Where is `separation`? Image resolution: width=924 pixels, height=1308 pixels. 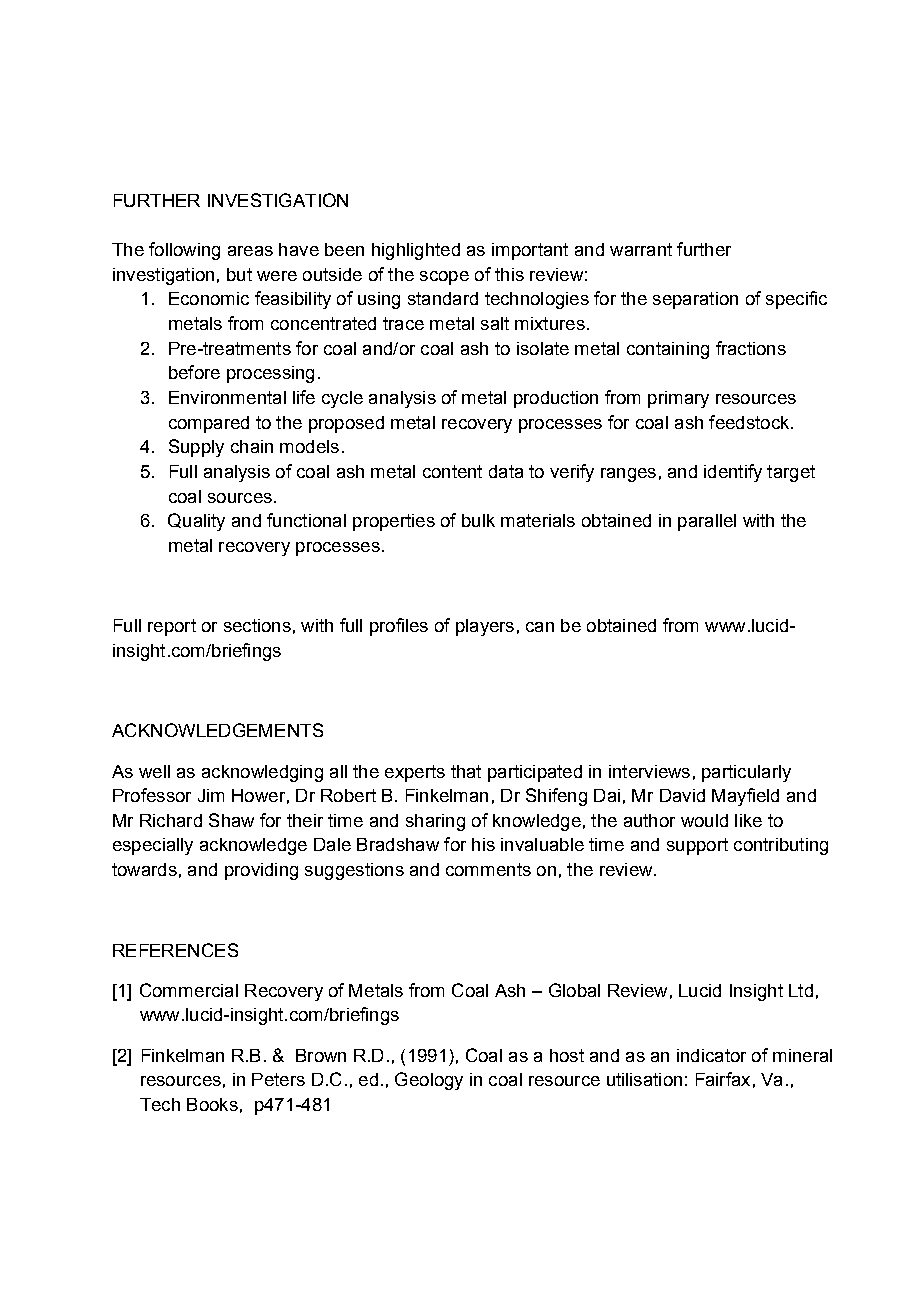
separation is located at coordinates (695, 300).
